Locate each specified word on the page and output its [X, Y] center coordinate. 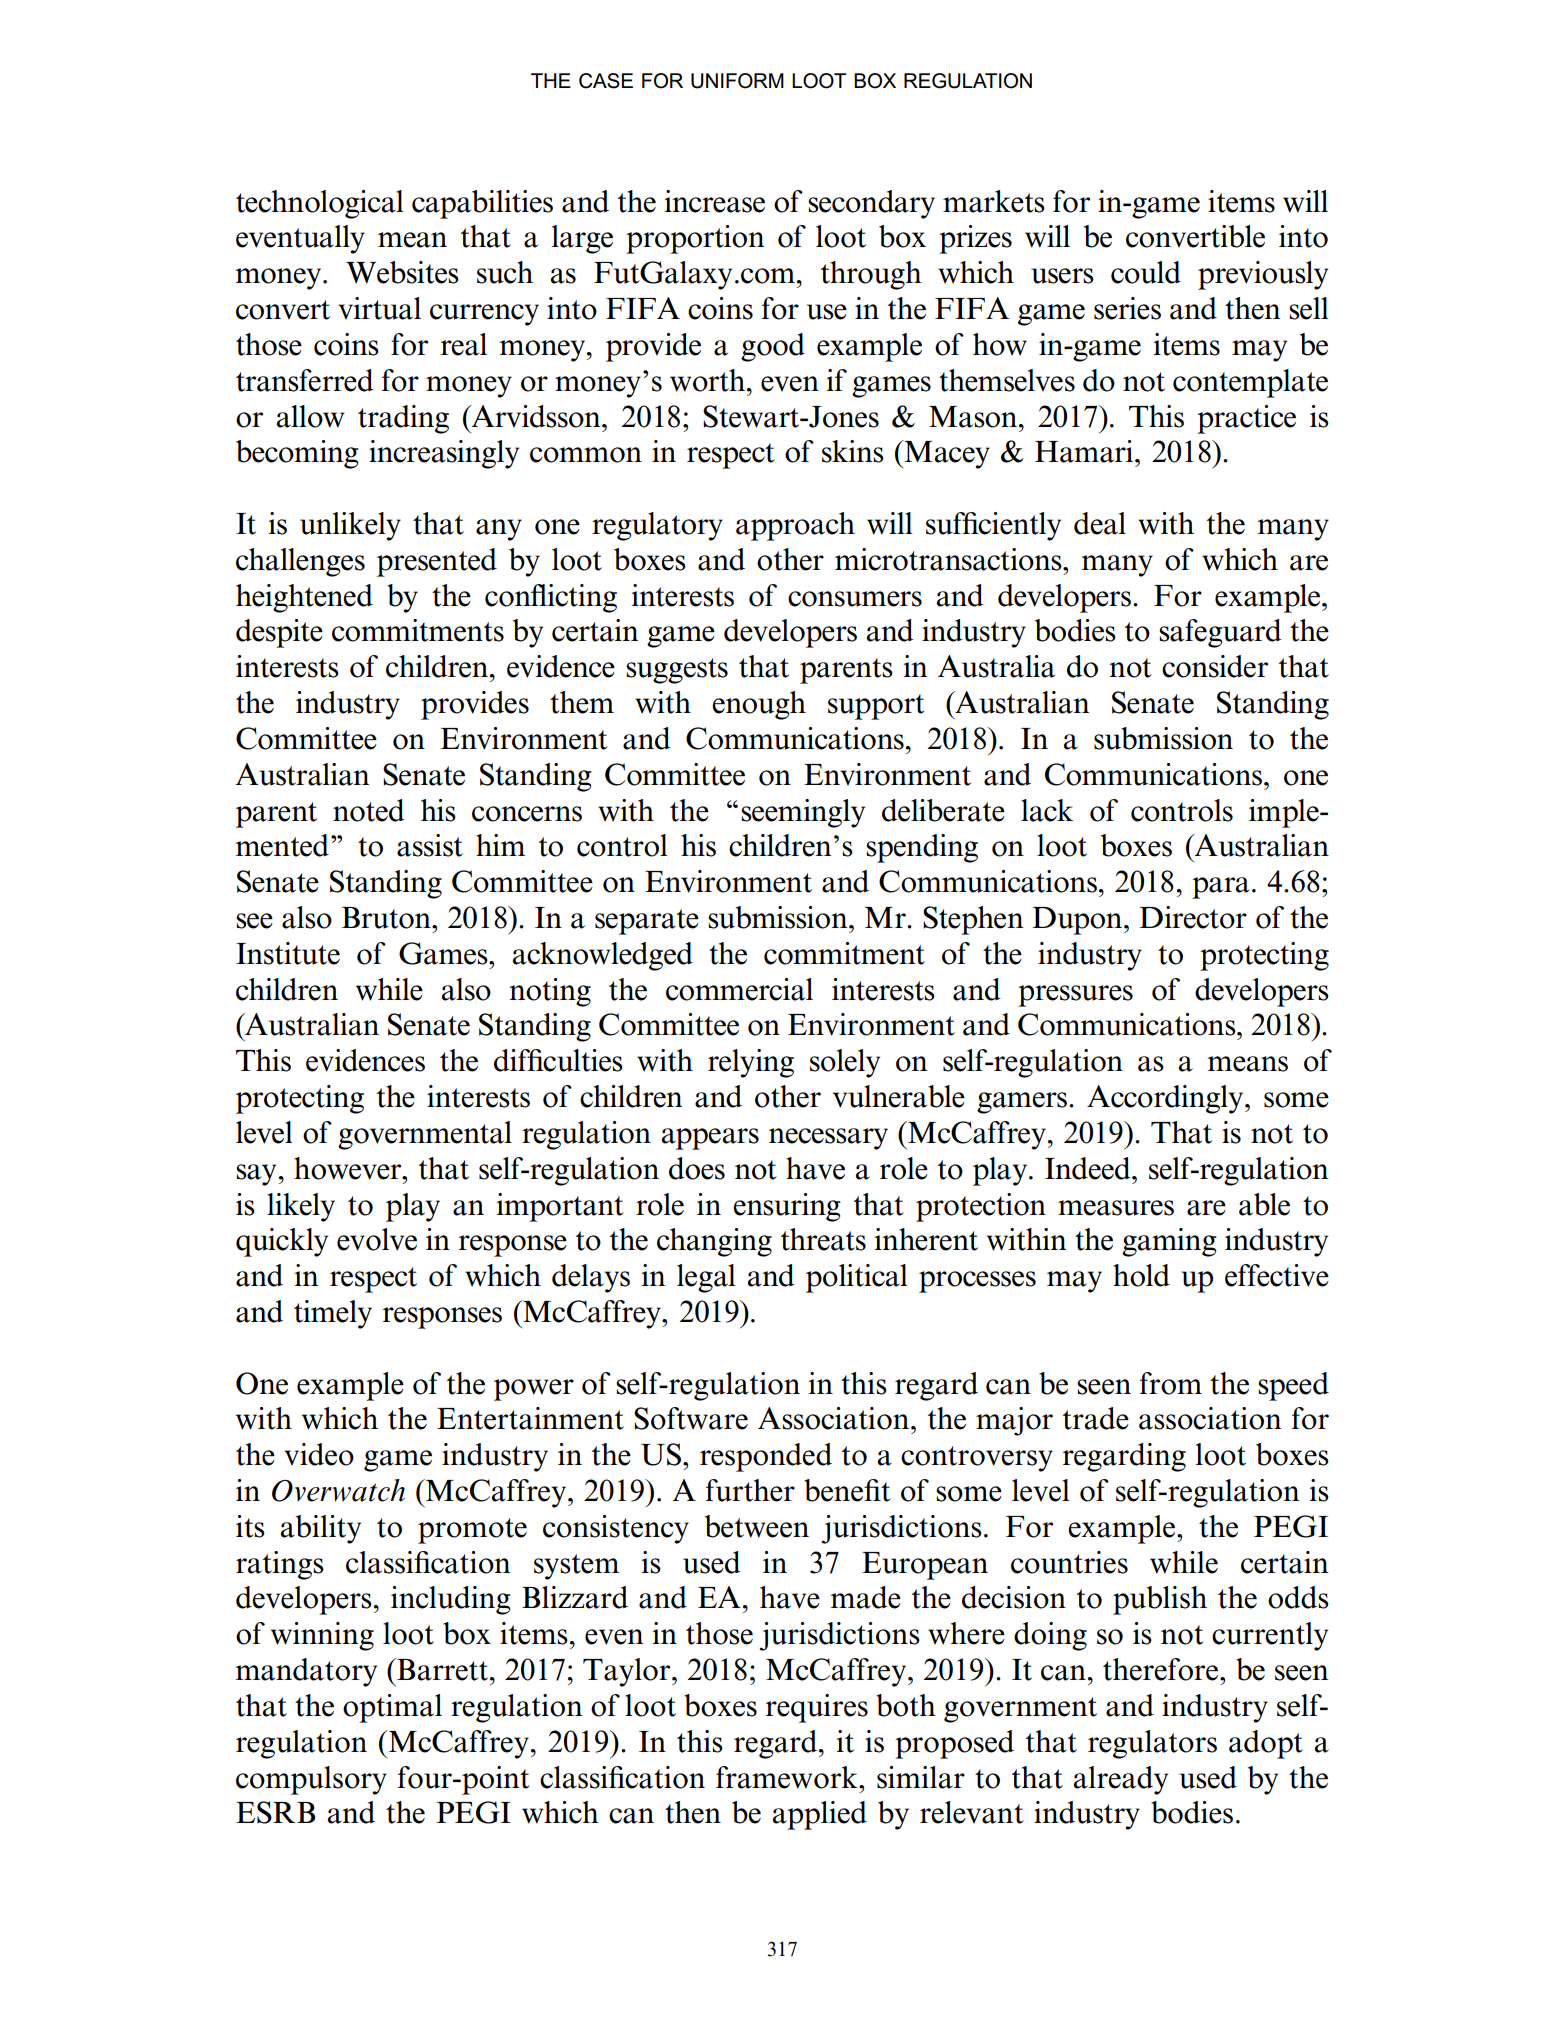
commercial [739, 989]
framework [788, 1777]
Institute [288, 953]
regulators [1152, 1744]
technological [320, 204]
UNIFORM [737, 81]
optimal [392, 1708]
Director [1193, 917]
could [1146, 272]
